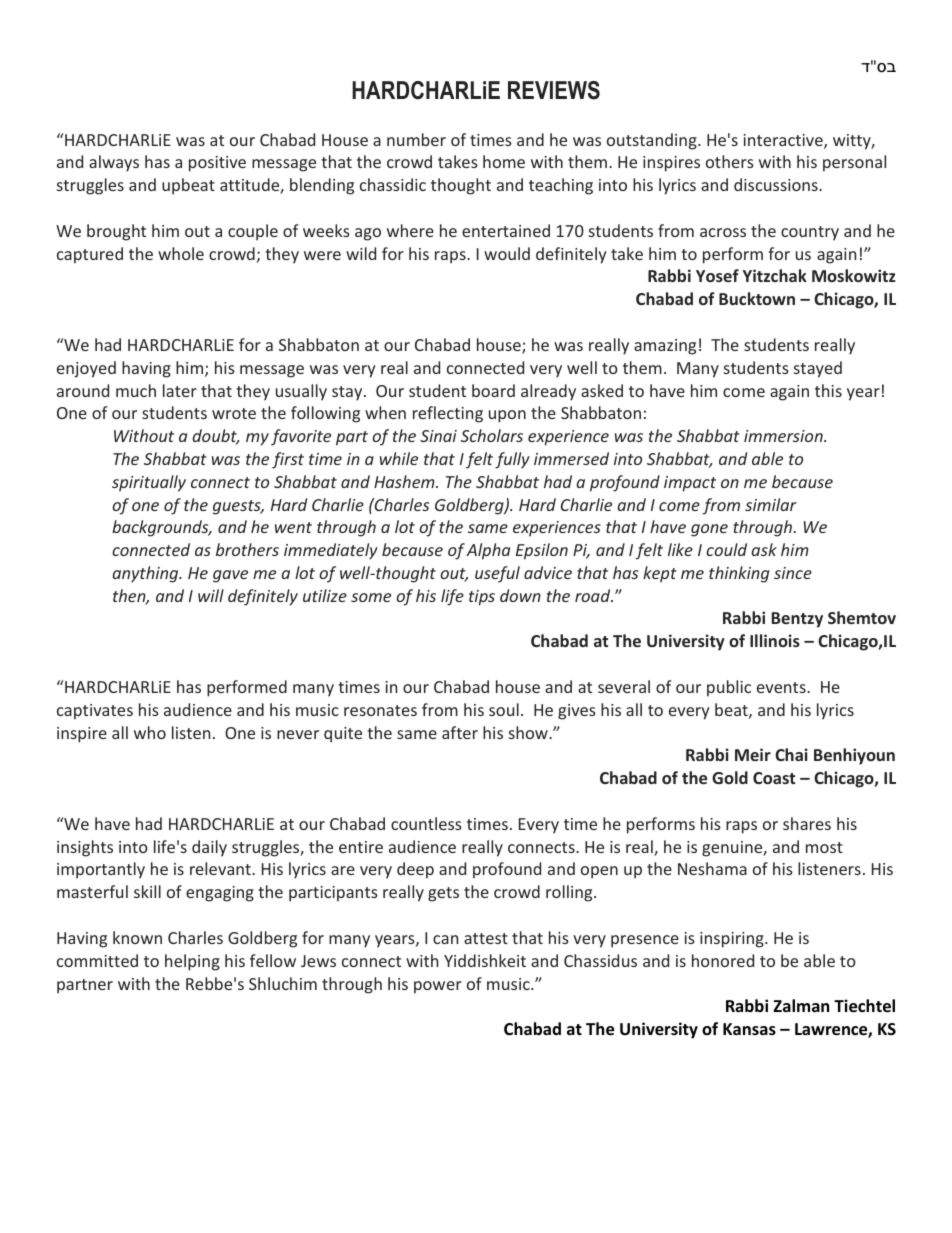 This screenshot has height=1233, width=952. I want to click on positive, so click(217, 164).
